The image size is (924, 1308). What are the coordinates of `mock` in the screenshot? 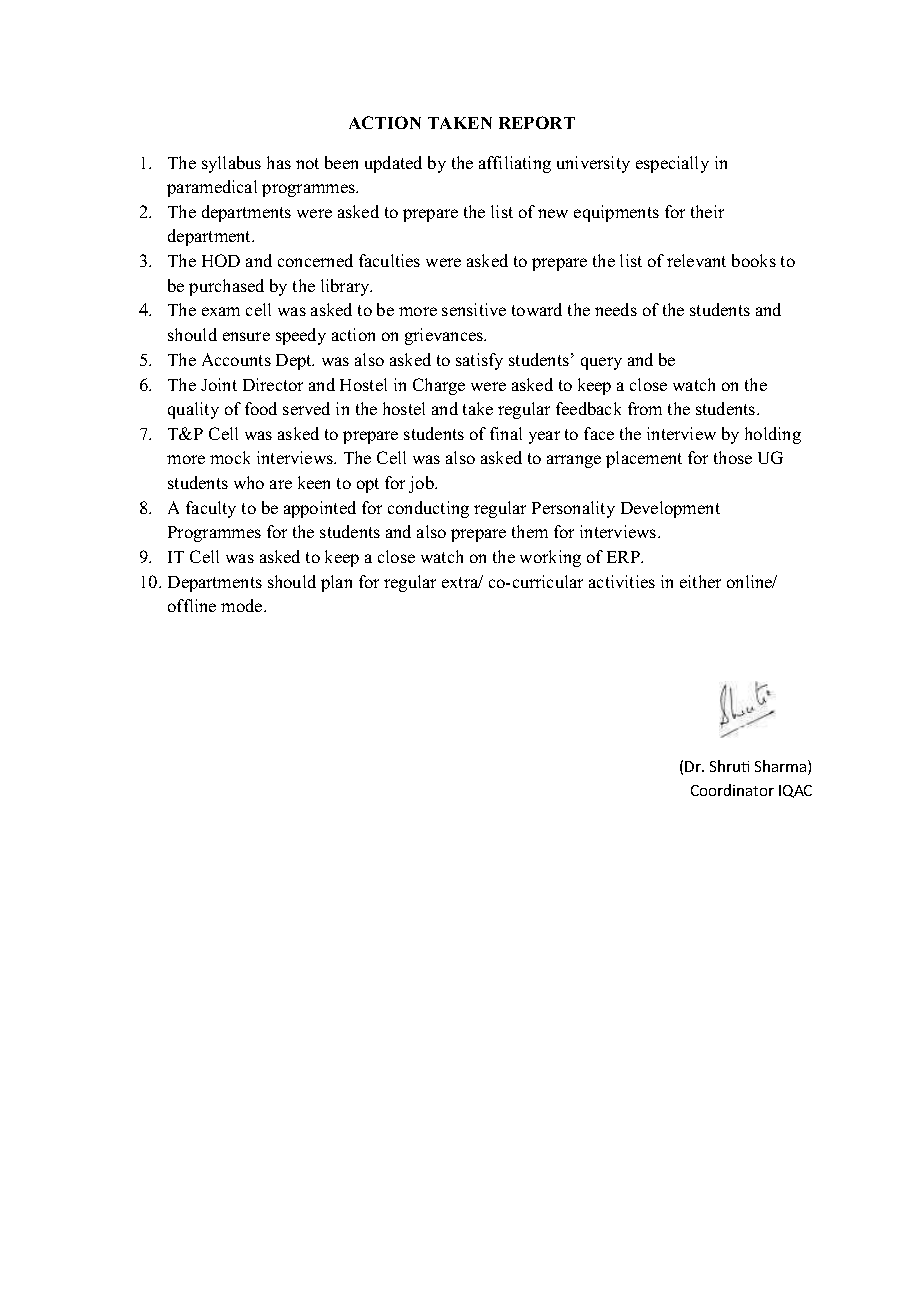 It's located at (230, 457).
